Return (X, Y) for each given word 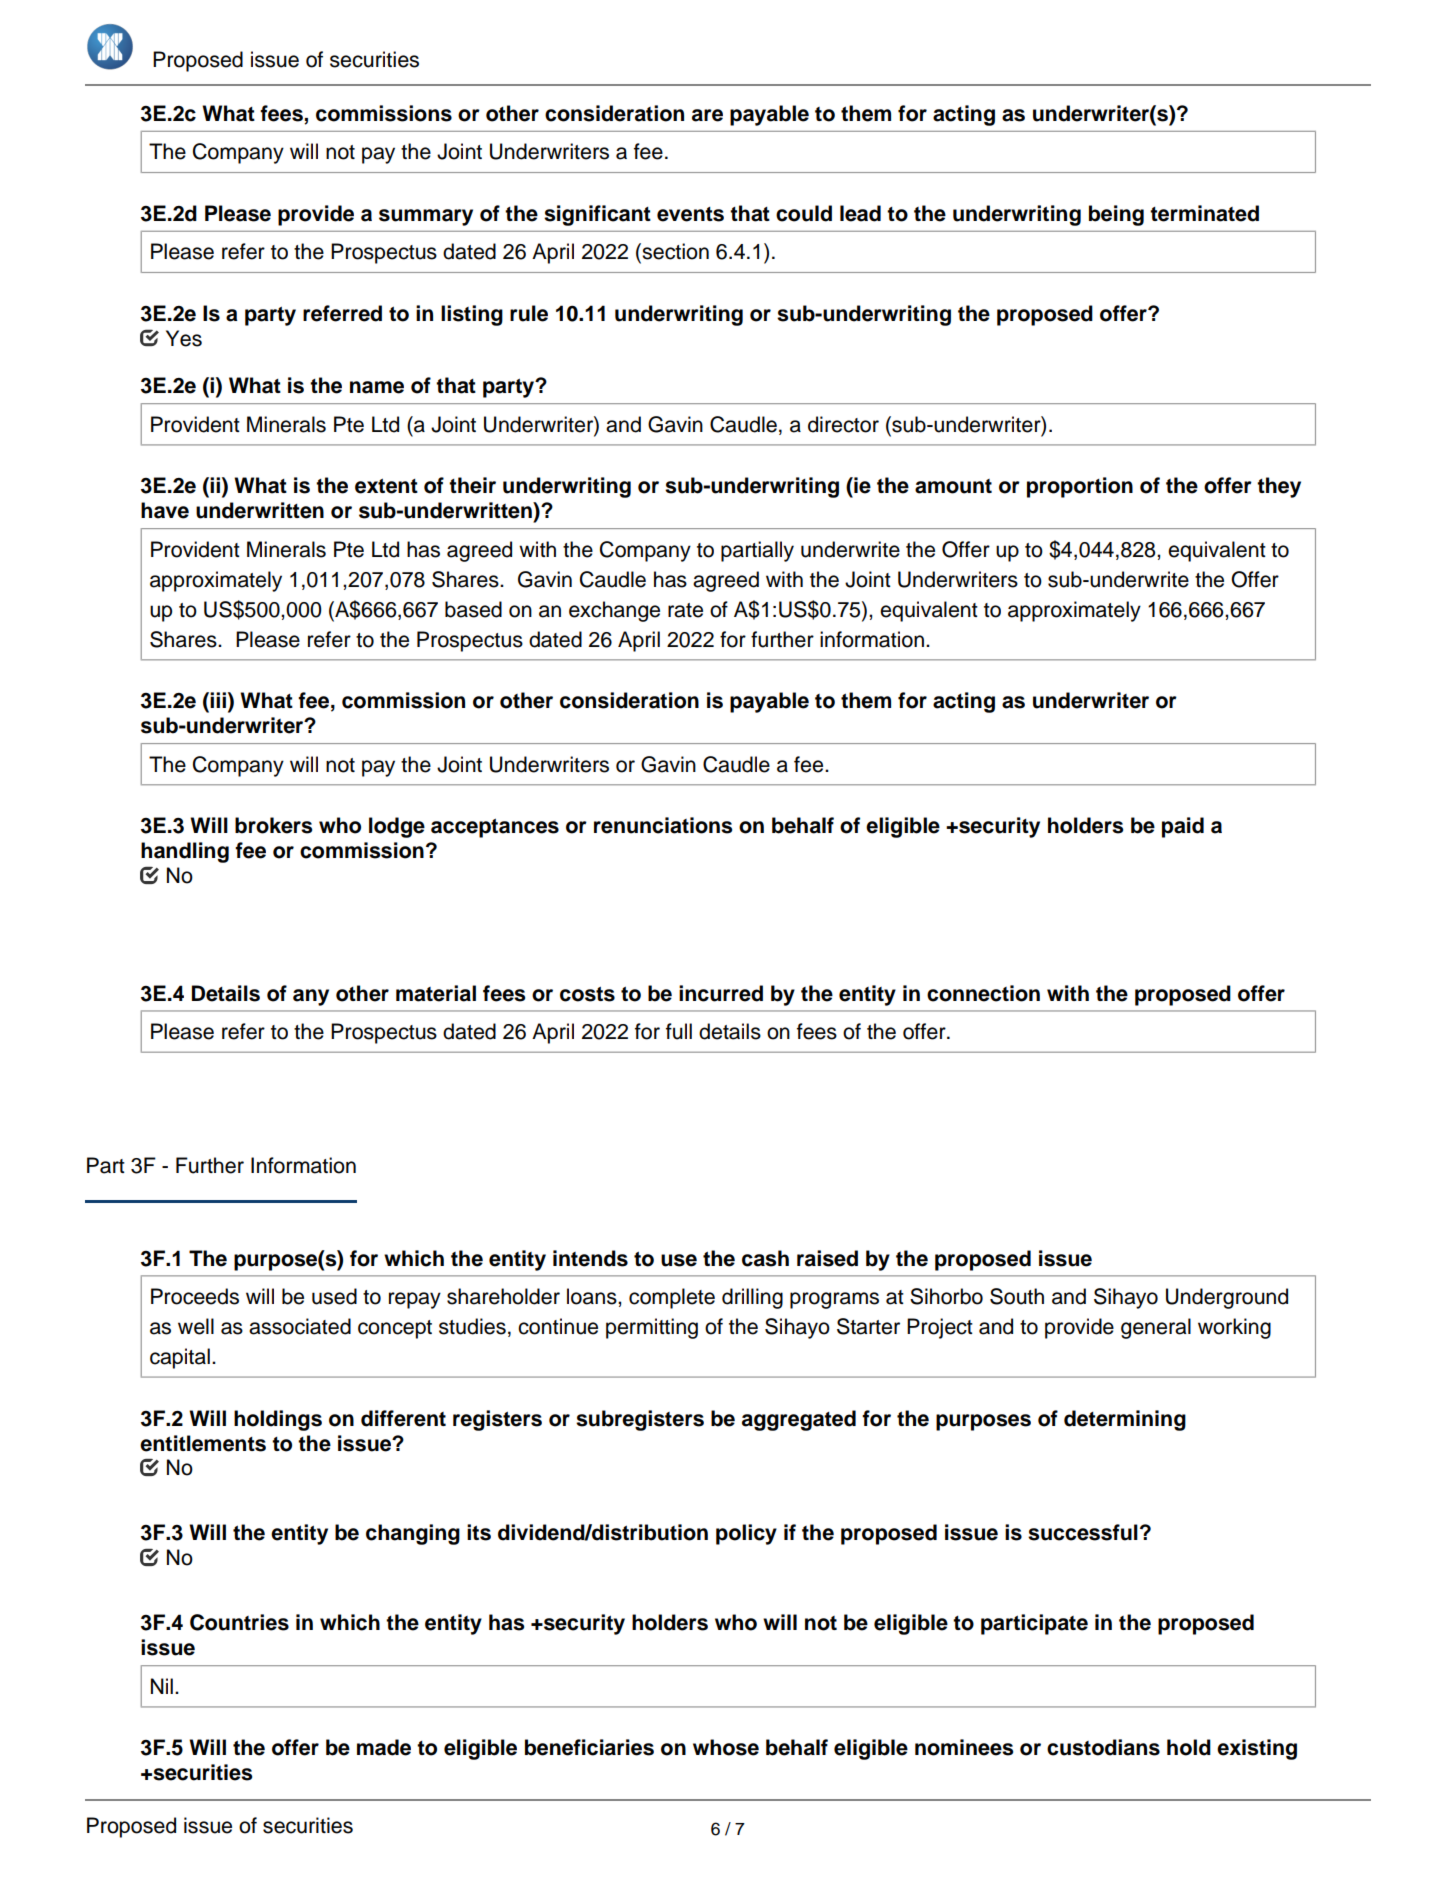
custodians (1103, 1747)
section (674, 251)
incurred (721, 993)
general (1156, 1328)
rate (685, 610)
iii (218, 700)
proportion (1080, 487)
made (384, 1747)
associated (300, 1326)
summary (426, 217)
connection (983, 993)
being (1116, 215)
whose (726, 1747)
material (436, 993)
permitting (652, 1328)
